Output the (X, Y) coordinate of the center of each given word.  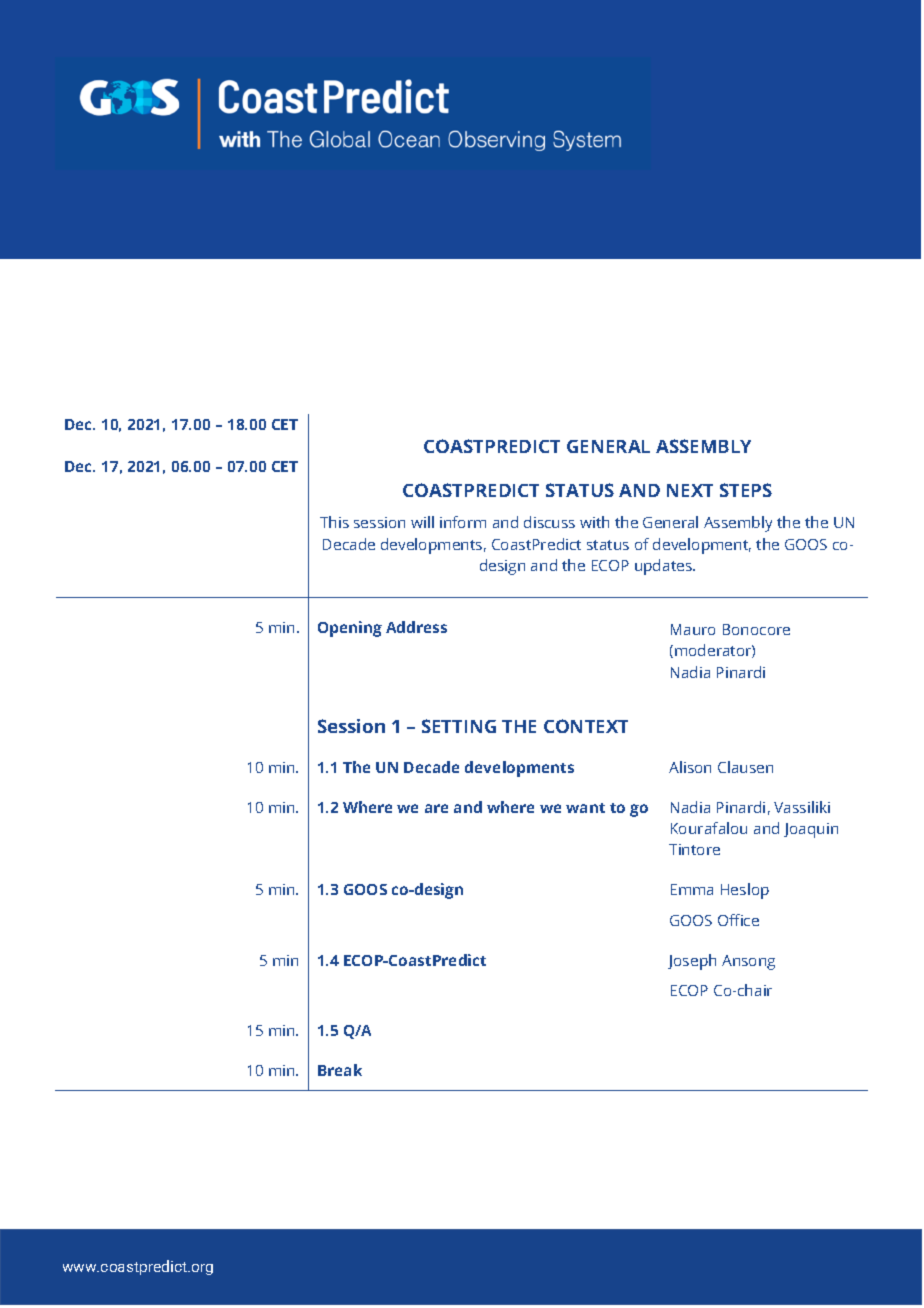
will (422, 522)
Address (416, 627)
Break (340, 1070)
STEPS (746, 490)
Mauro (693, 629)
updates (664, 567)
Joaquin (811, 830)
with (594, 522)
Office (738, 920)
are (436, 808)
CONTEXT (586, 726)
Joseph (692, 962)
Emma (692, 889)
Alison (690, 767)
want (585, 808)
